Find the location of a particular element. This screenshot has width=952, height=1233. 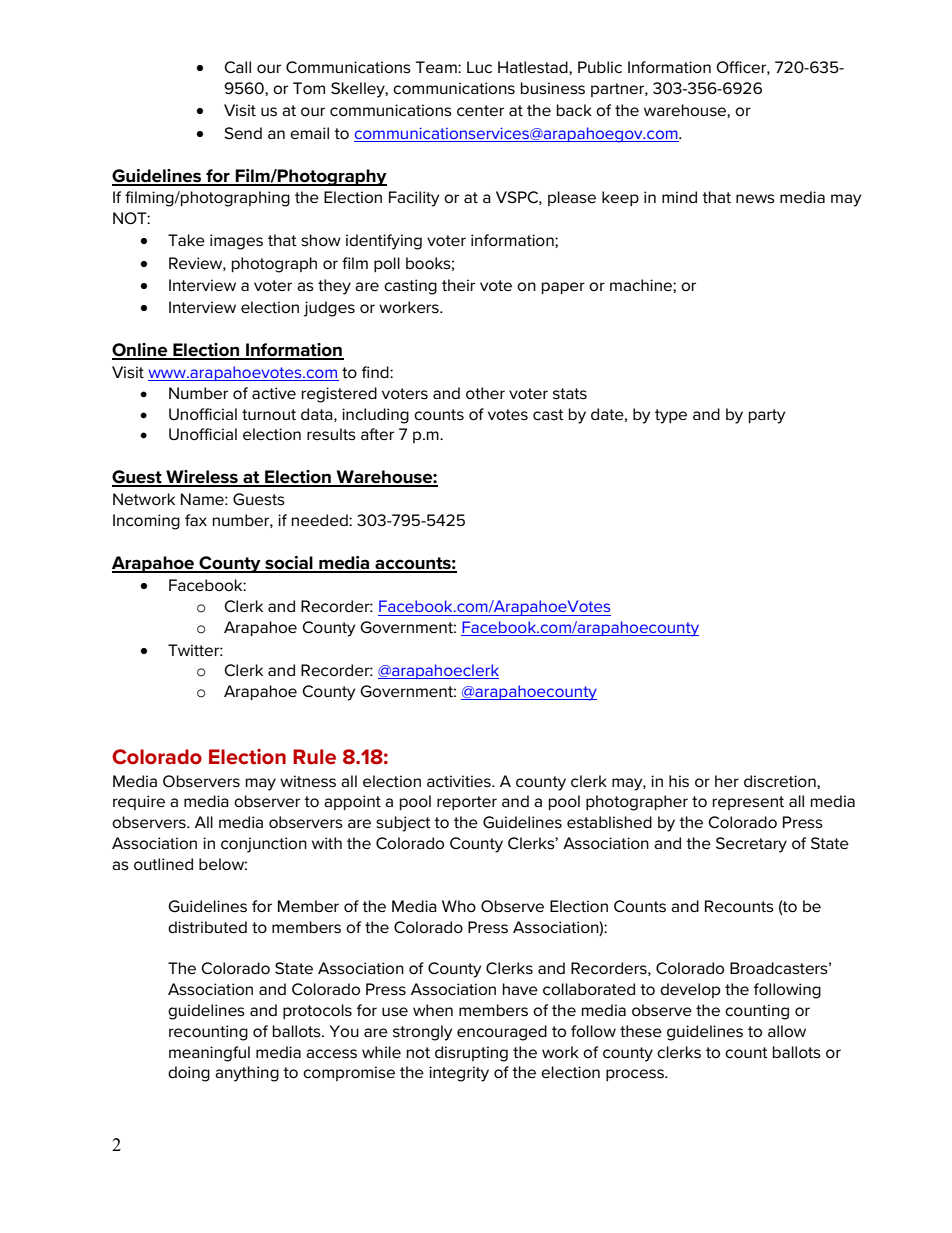

his is located at coordinates (679, 781).
